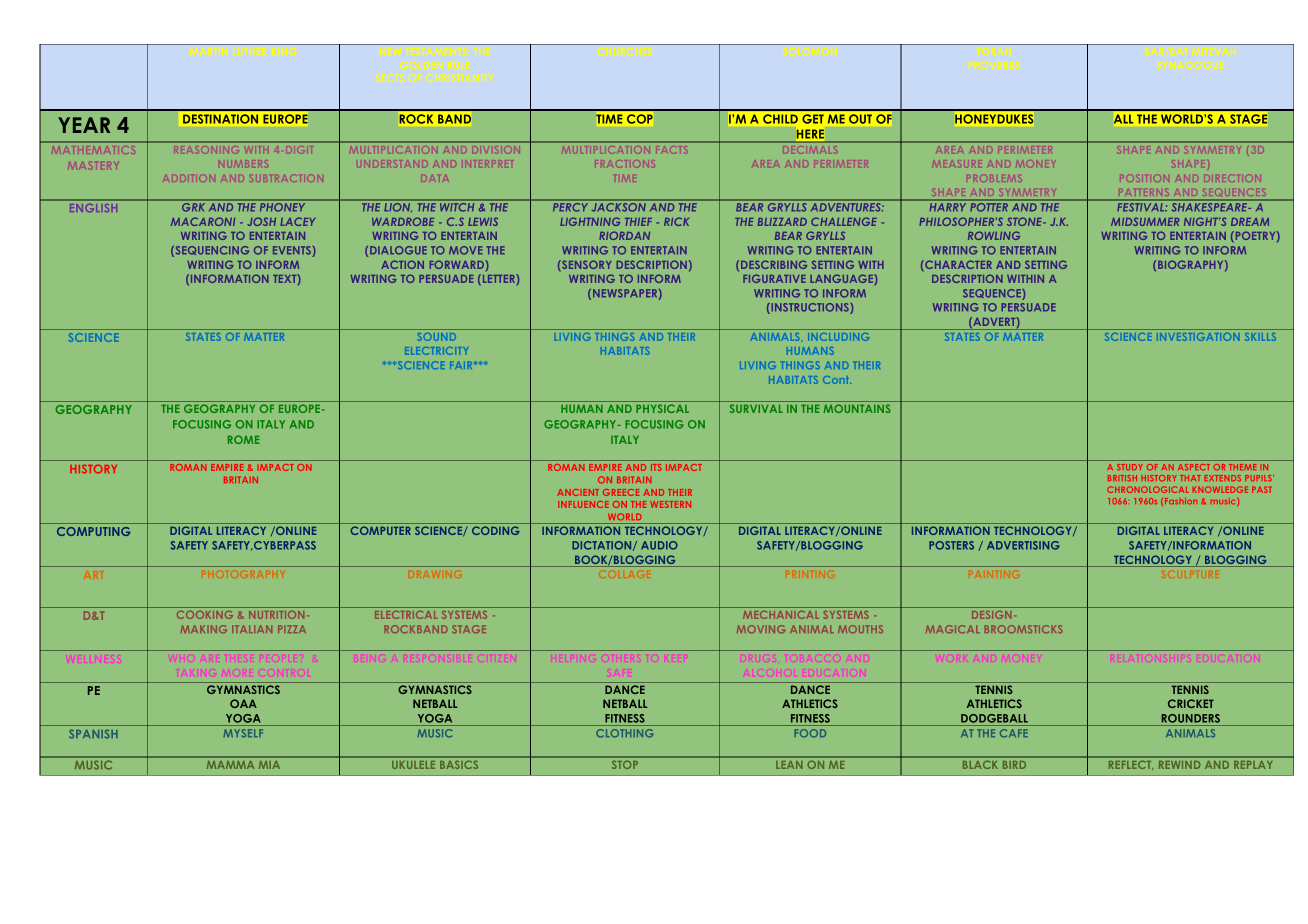 Image resolution: width=1308 pixels, height=924 pixels. Describe the element at coordinates (957, 265) in the document. I see `CHARACTER` at that location.
